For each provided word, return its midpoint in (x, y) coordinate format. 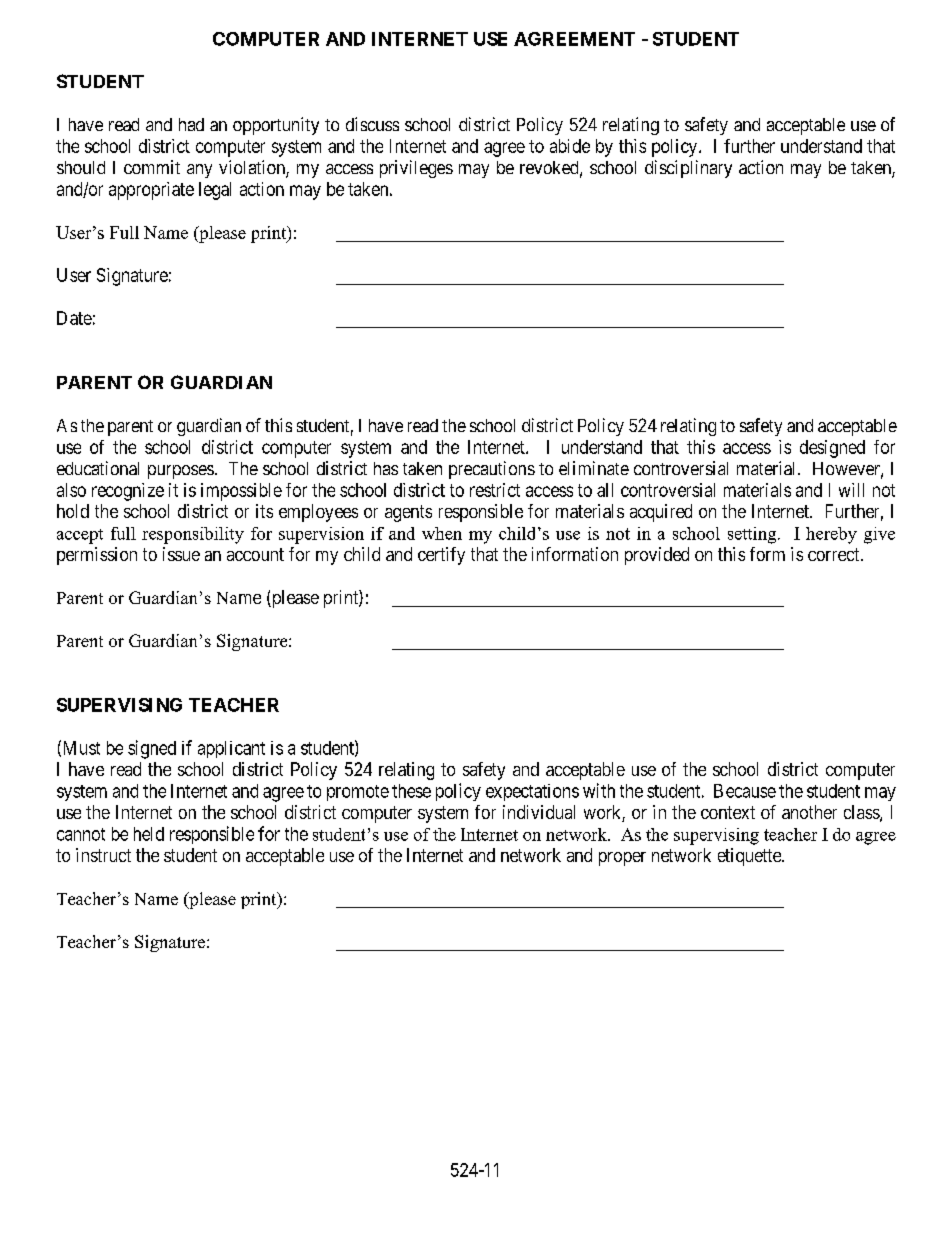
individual (539, 812)
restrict (495, 490)
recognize (128, 492)
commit (152, 167)
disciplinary (688, 169)
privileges (416, 169)
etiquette (750, 857)
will (851, 490)
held (149, 834)
